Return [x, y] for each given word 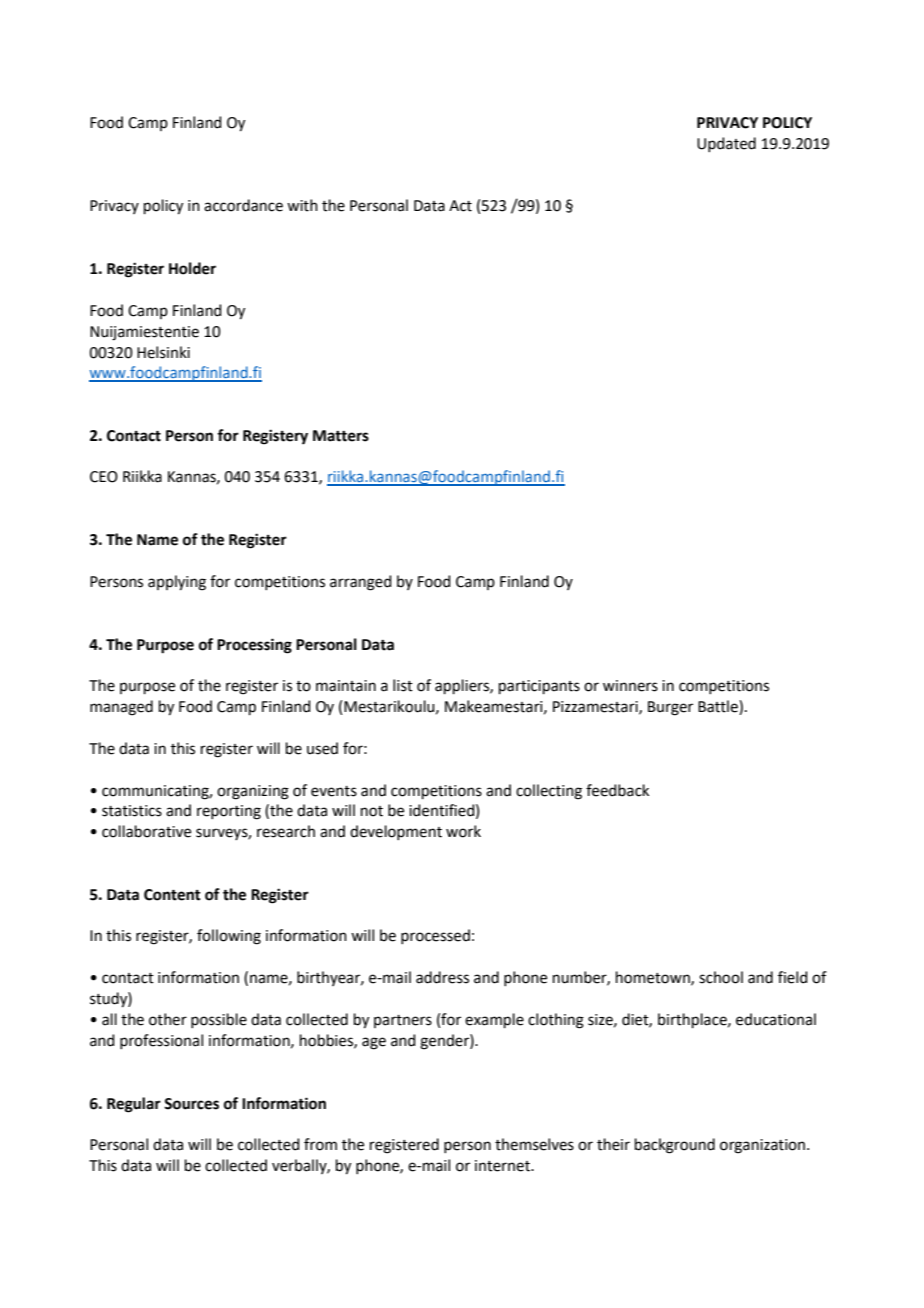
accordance [243, 205]
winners [630, 686]
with [302, 205]
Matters [341, 436]
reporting [229, 812]
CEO [104, 477]
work [463, 831]
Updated [726, 144]
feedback [617, 790]
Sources [191, 1104]
